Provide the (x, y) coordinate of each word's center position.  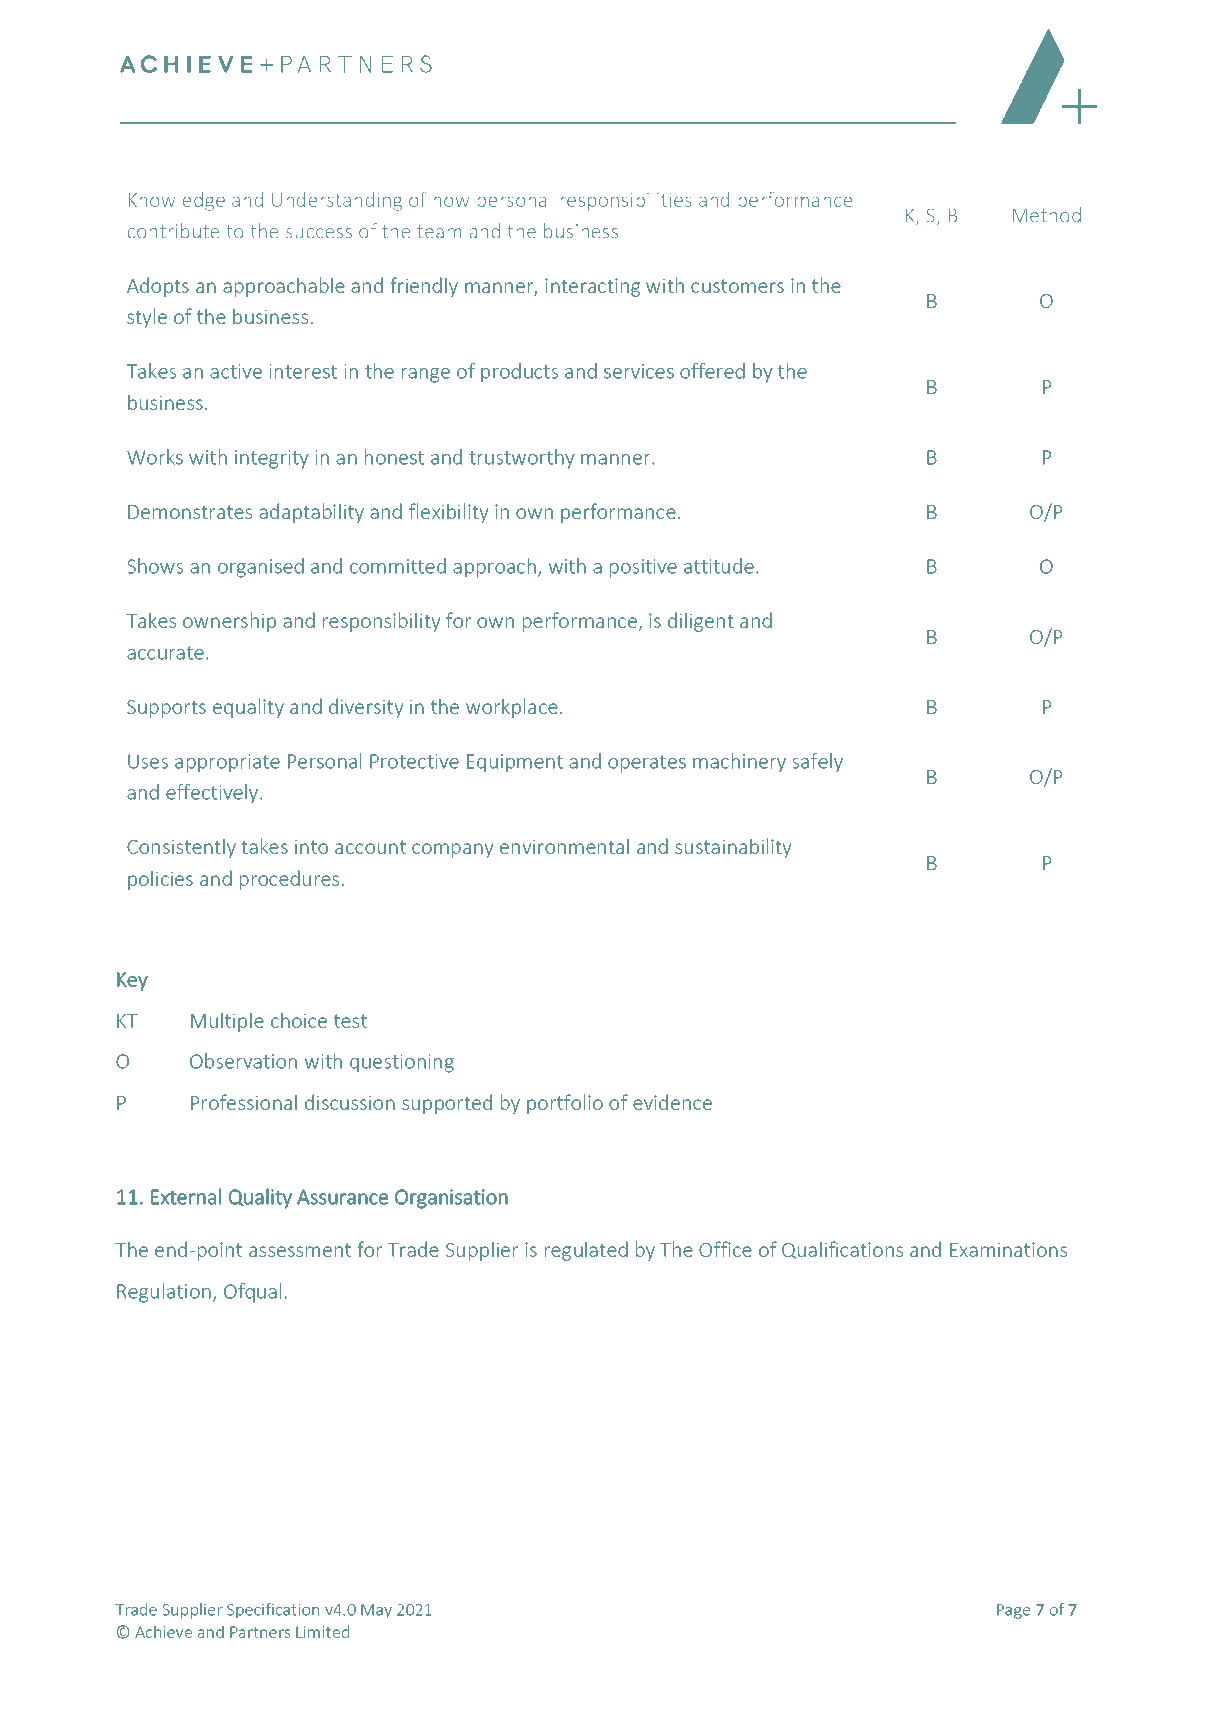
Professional (244, 1102)
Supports (166, 709)
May (376, 1611)
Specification (273, 1611)
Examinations (1008, 1249)
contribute (173, 231)
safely (817, 763)
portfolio (565, 1104)
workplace (512, 708)
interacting (592, 287)
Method (1046, 215)
